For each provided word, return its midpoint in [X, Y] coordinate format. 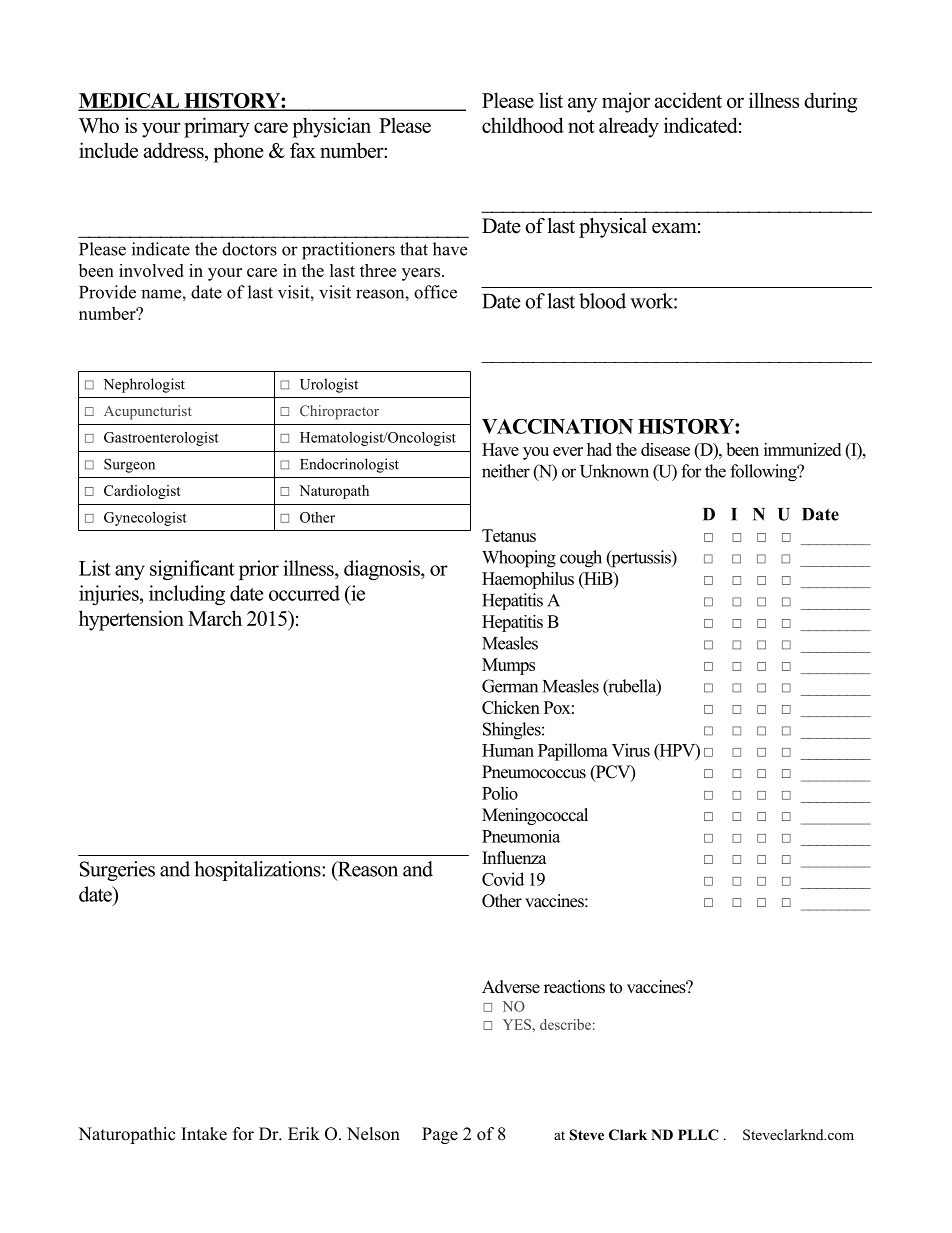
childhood [523, 125]
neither [506, 471]
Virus [631, 750]
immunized [802, 449]
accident [688, 100]
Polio [500, 793]
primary [217, 127]
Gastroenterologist [161, 439]
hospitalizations [258, 871]
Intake [204, 1134]
